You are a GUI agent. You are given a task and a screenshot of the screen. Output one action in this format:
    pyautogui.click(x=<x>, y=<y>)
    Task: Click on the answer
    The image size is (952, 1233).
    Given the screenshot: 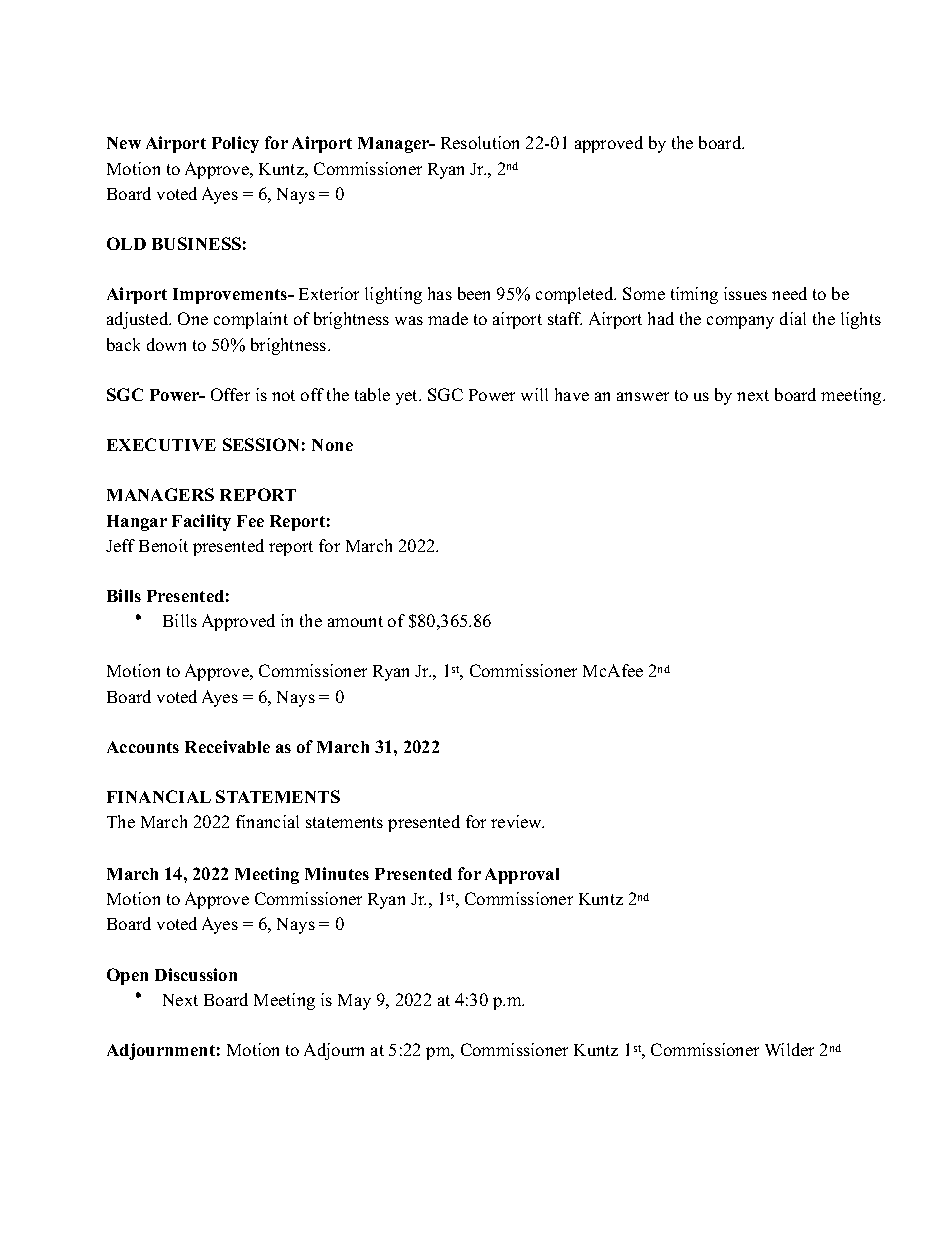 What is the action you would take?
    pyautogui.click(x=643, y=396)
